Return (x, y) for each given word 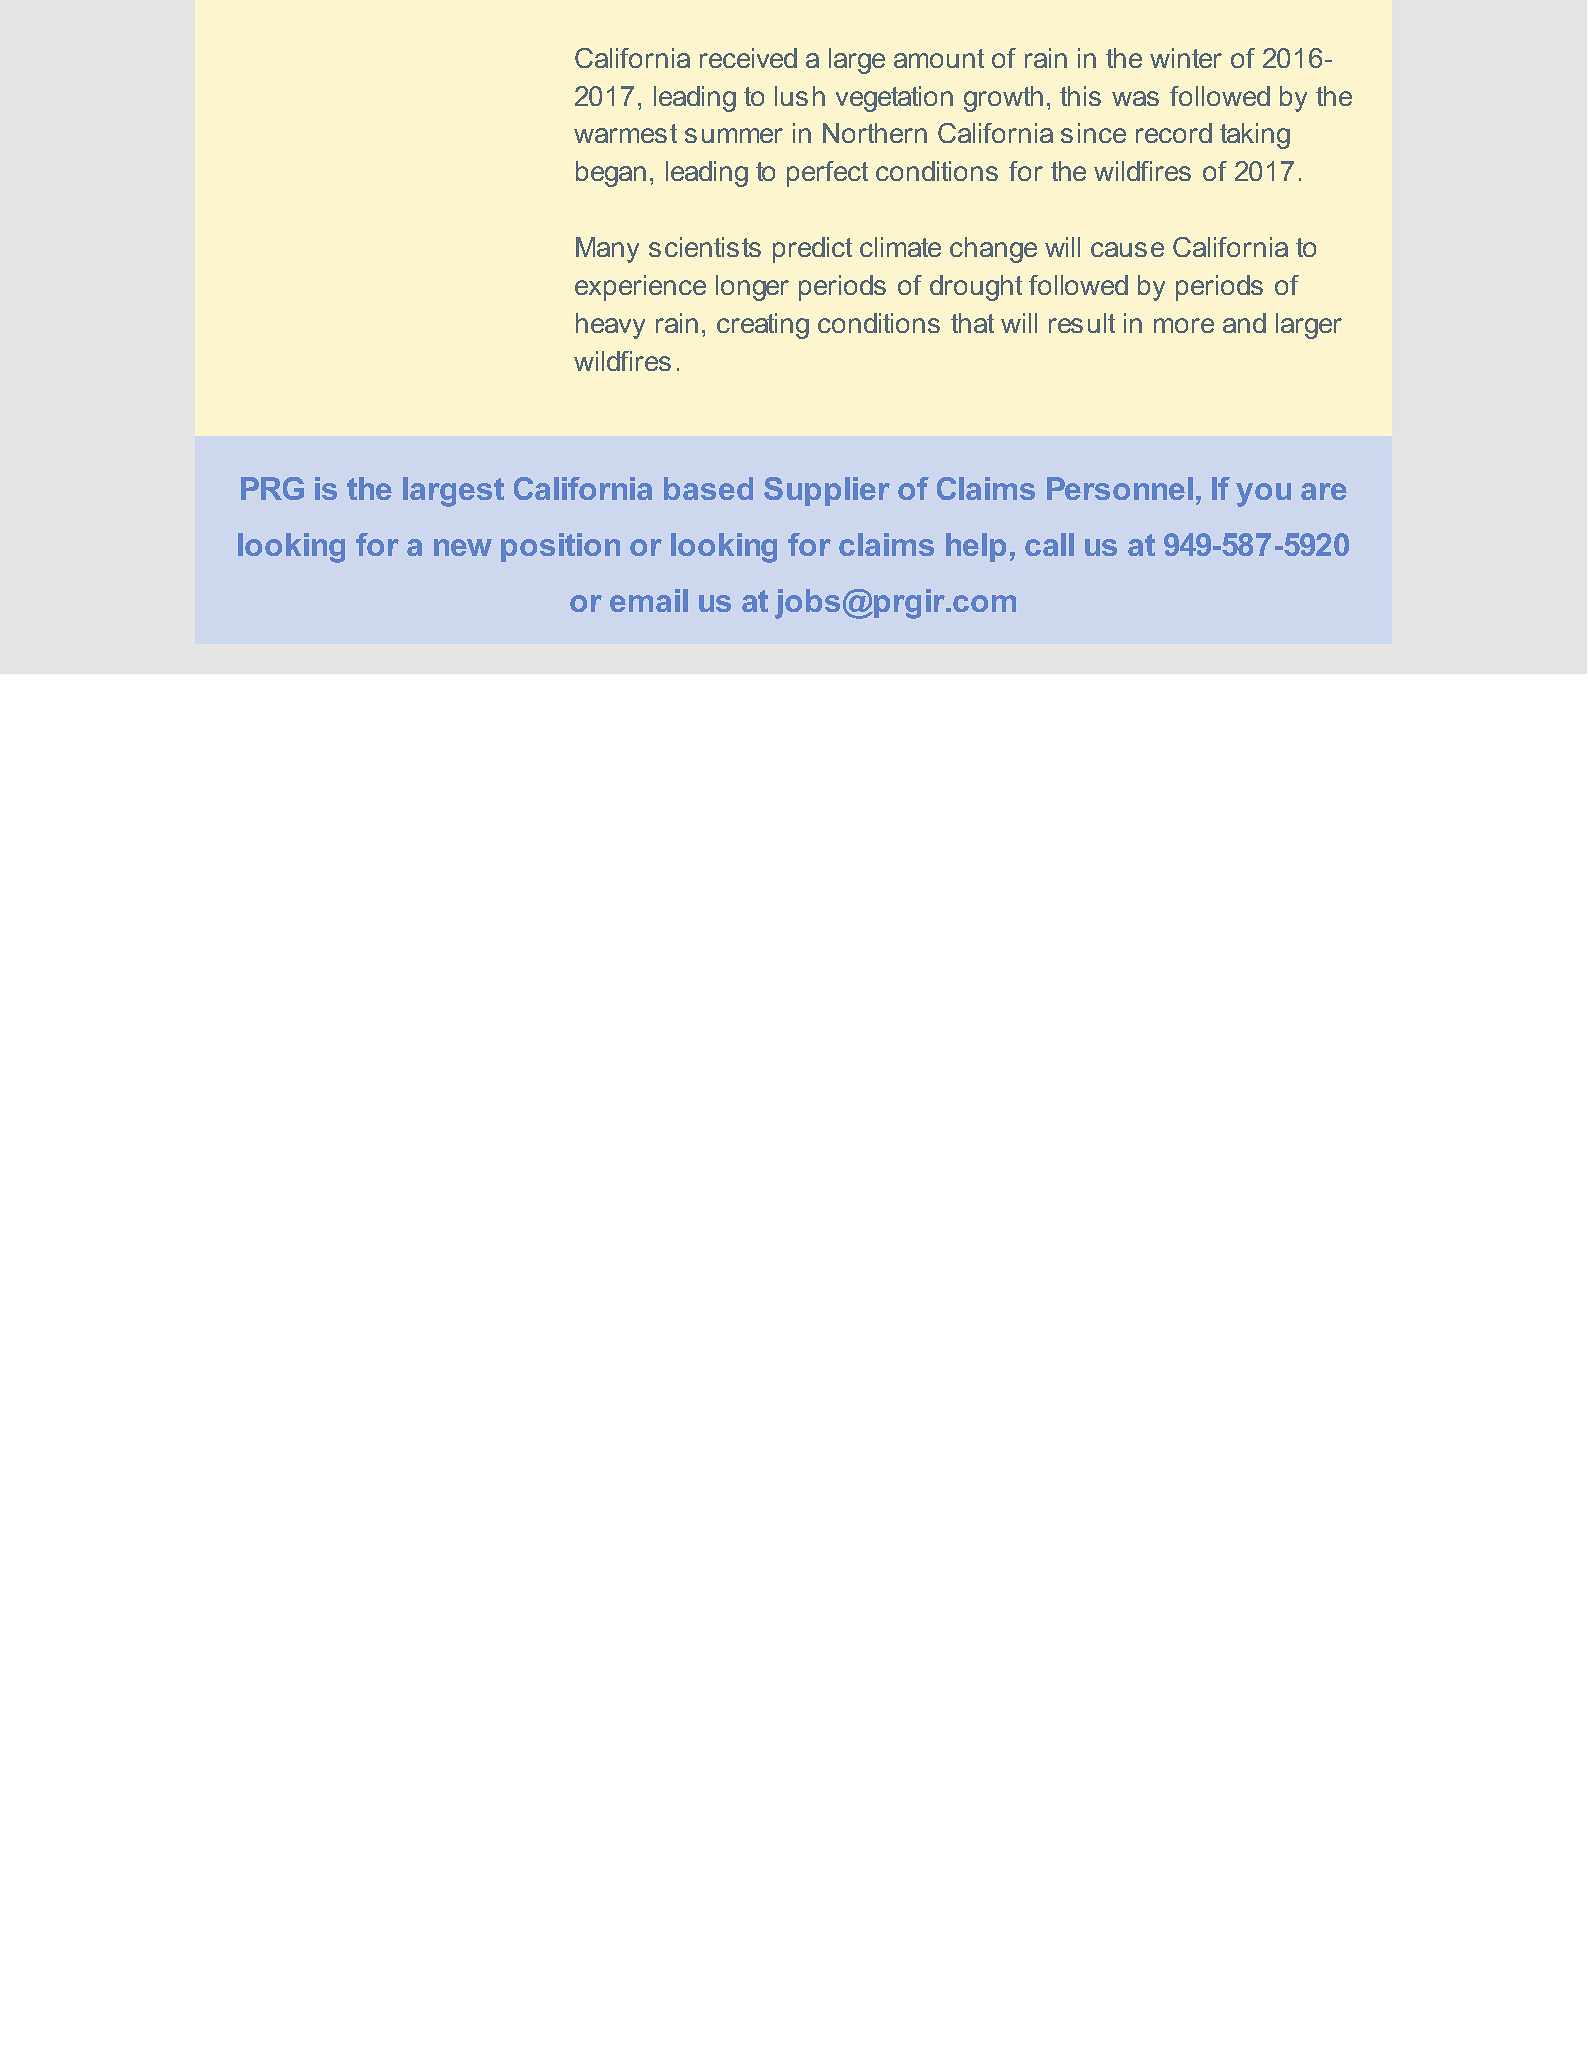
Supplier (827, 491)
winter (1186, 58)
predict (812, 250)
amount (939, 58)
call (1049, 544)
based (708, 488)
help (976, 547)
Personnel (1120, 488)
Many (607, 250)
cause (1127, 249)
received (748, 58)
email (649, 600)
